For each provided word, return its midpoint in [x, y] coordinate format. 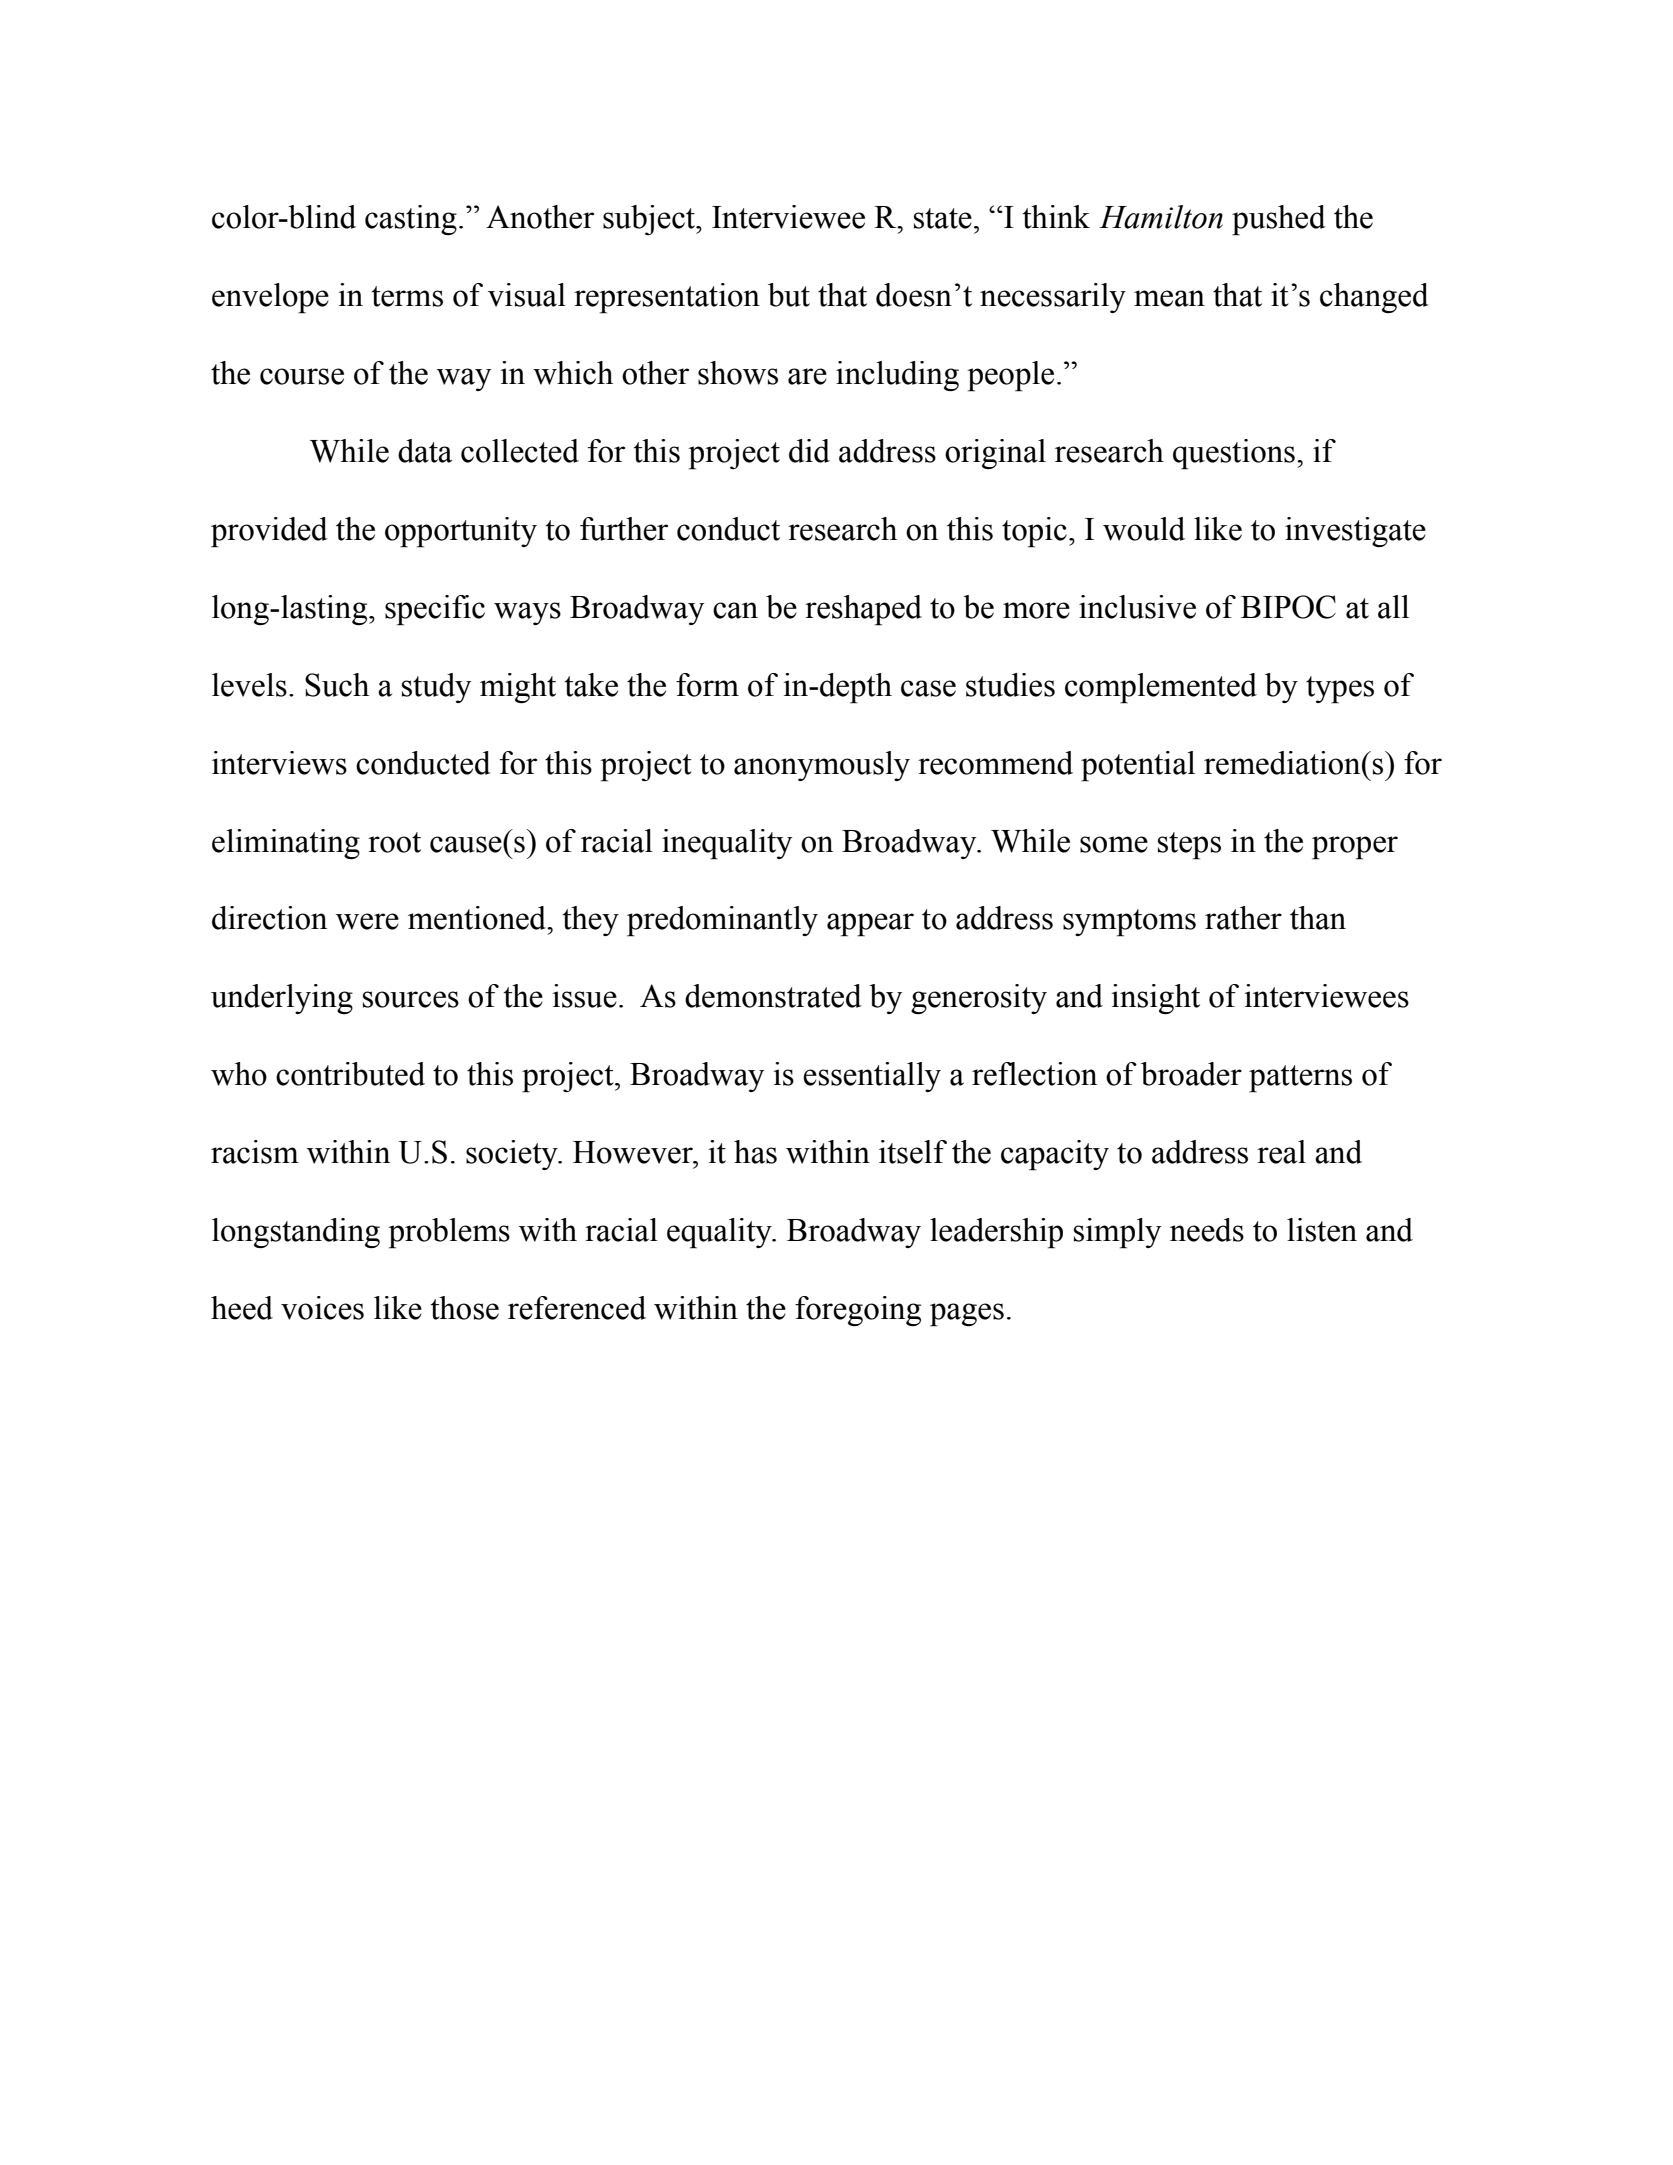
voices [322, 1308]
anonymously [822, 766]
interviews [279, 763]
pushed [1279, 220]
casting [411, 220]
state [943, 218]
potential [1138, 766]
